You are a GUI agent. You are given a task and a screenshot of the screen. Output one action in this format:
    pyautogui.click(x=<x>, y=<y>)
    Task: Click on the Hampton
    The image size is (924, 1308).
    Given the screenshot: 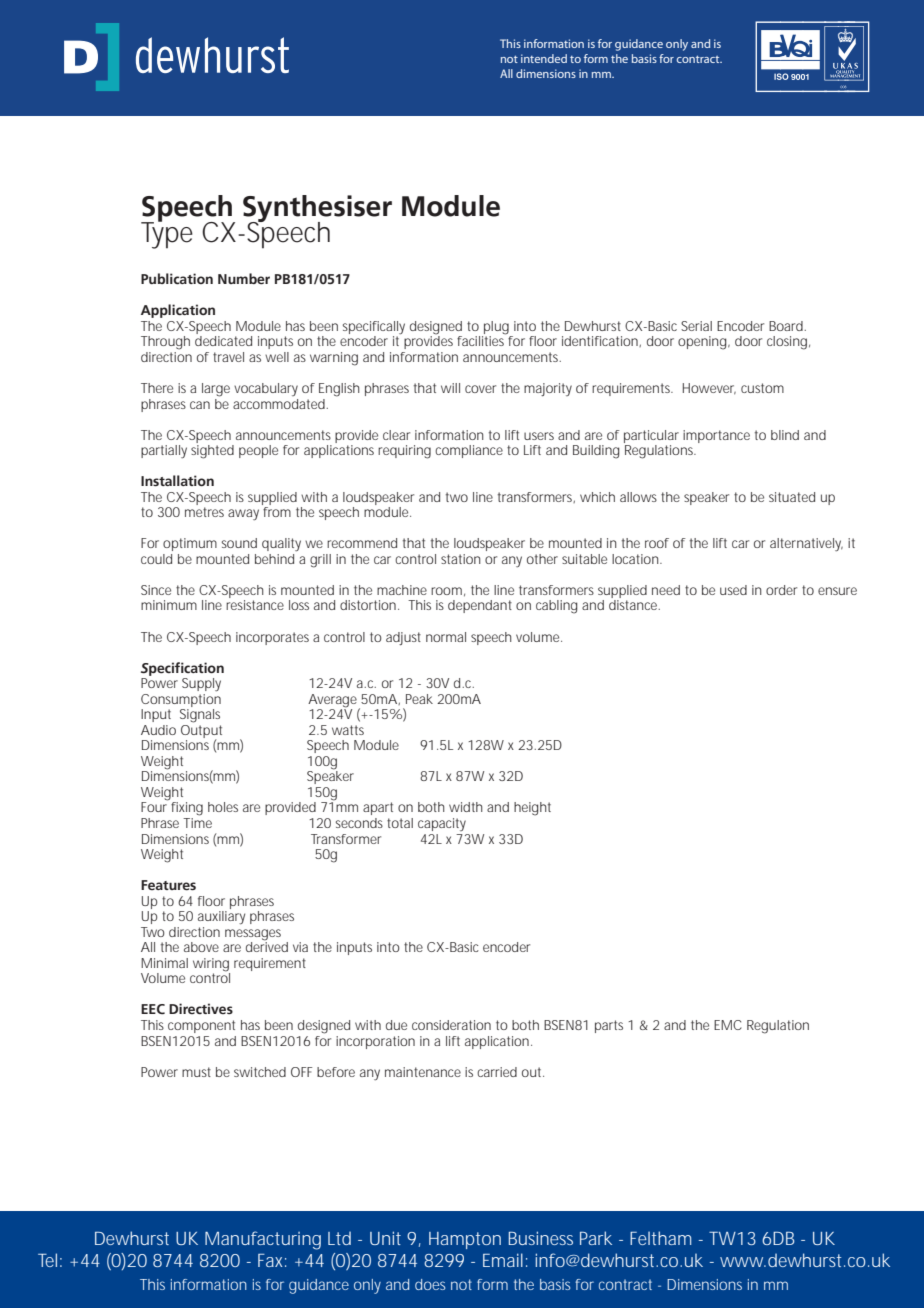 What is the action you would take?
    pyautogui.click(x=465, y=1240)
